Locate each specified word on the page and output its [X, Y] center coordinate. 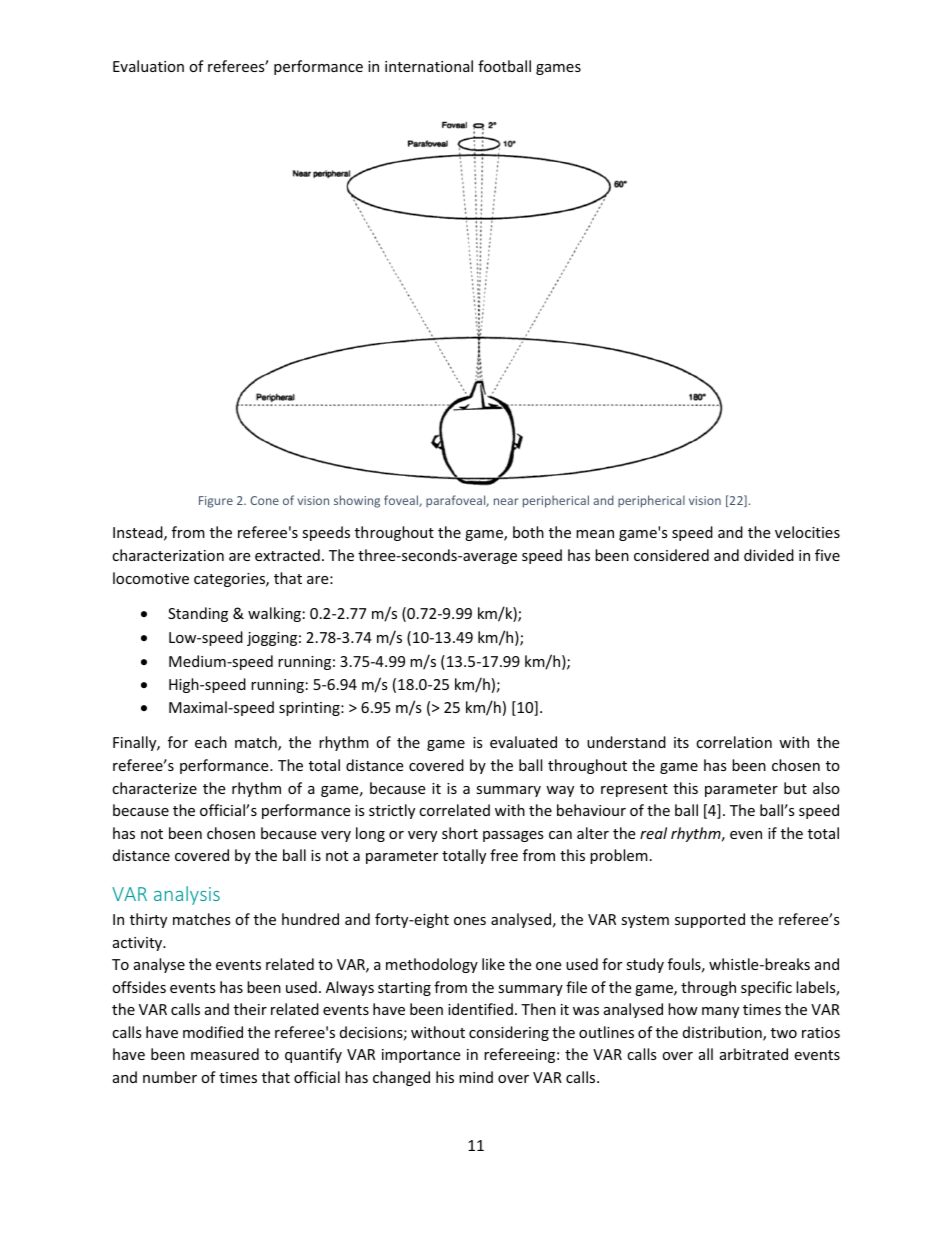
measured [225, 1054]
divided [769, 555]
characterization [168, 555]
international [429, 66]
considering [509, 1033]
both [528, 532]
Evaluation [148, 66]
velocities [807, 532]
